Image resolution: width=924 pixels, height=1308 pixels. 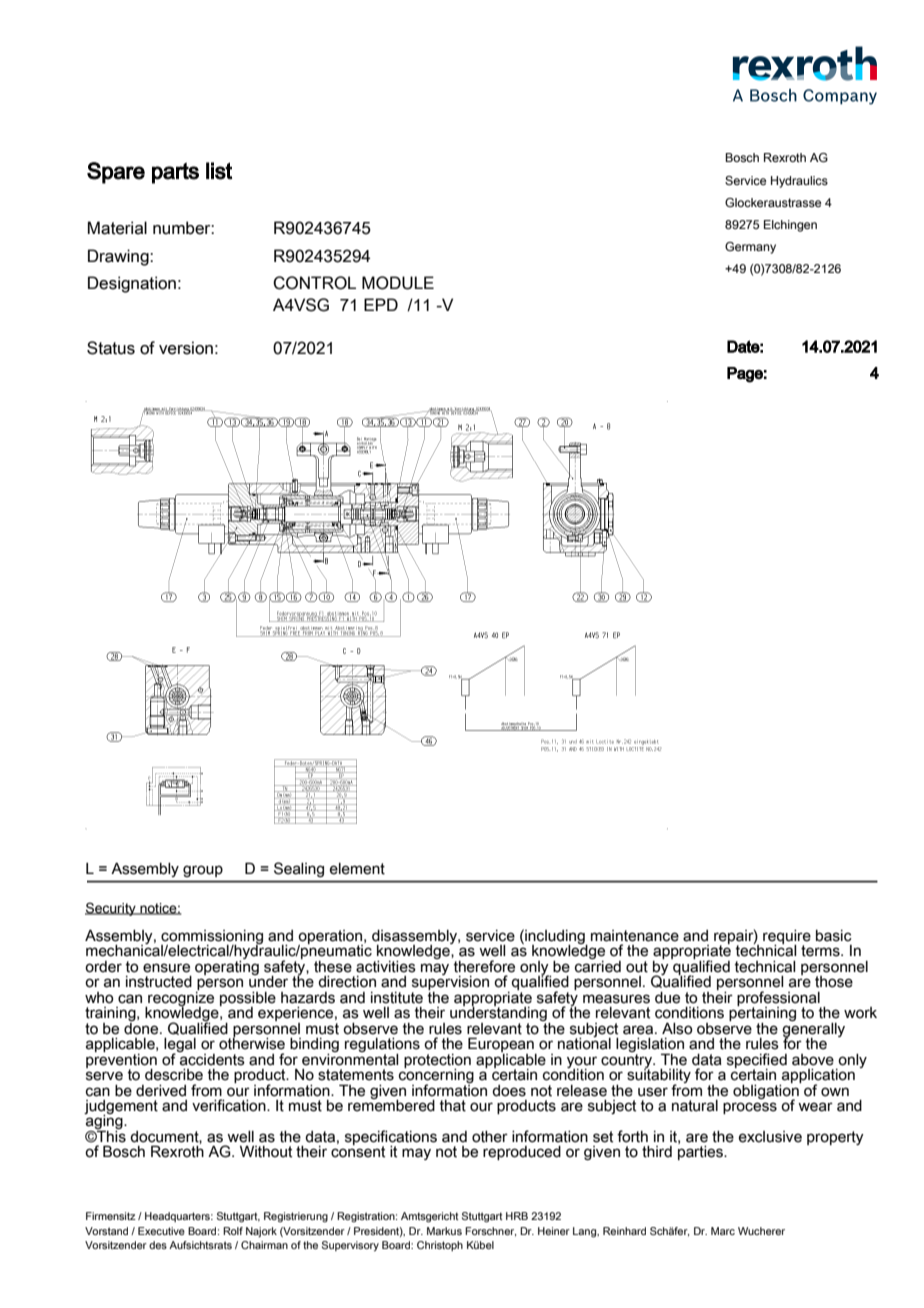 What do you see at coordinates (555, 938) in the page?
I see `including` at bounding box center [555, 938].
